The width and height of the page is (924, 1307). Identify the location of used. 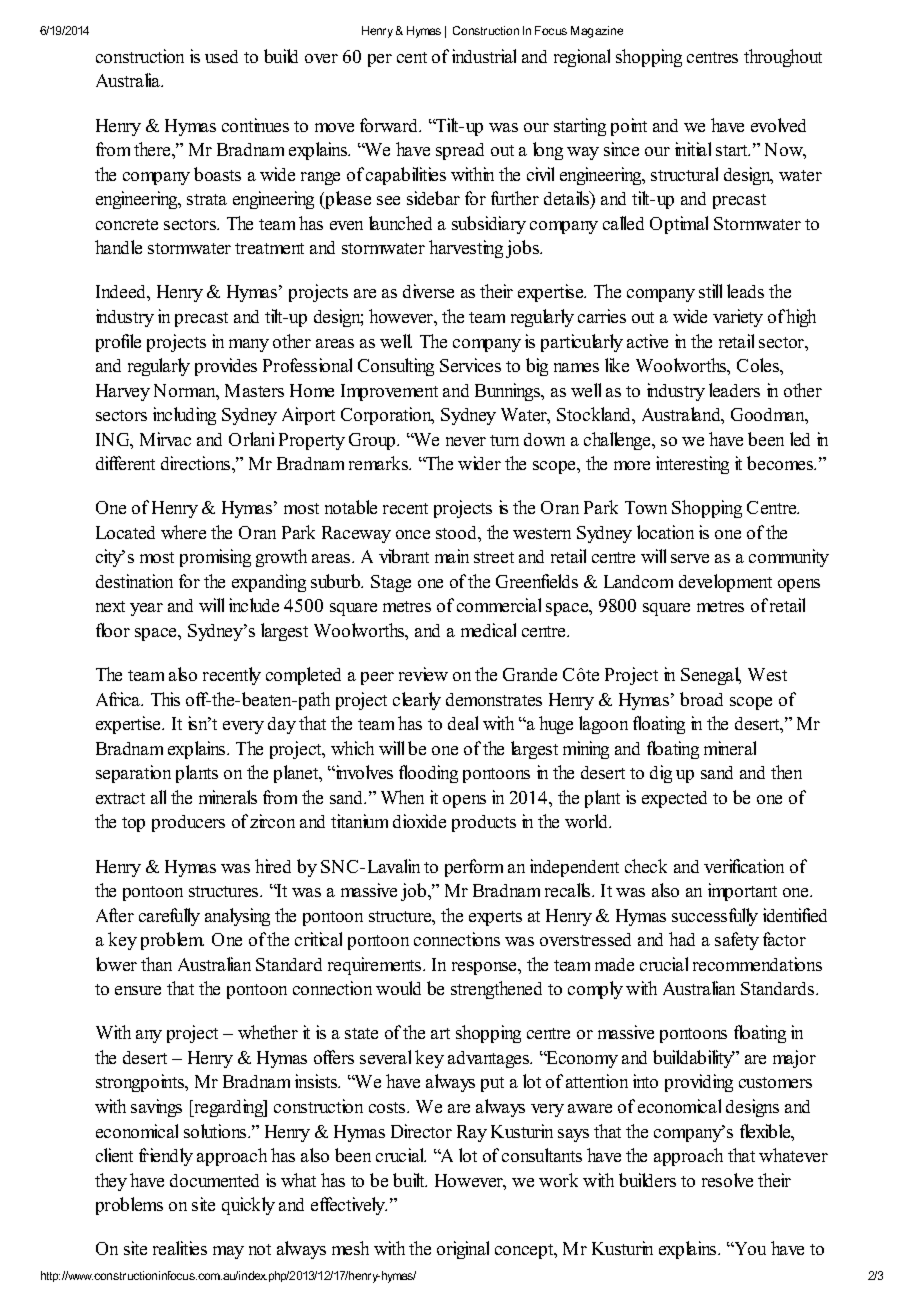
(221, 56).
